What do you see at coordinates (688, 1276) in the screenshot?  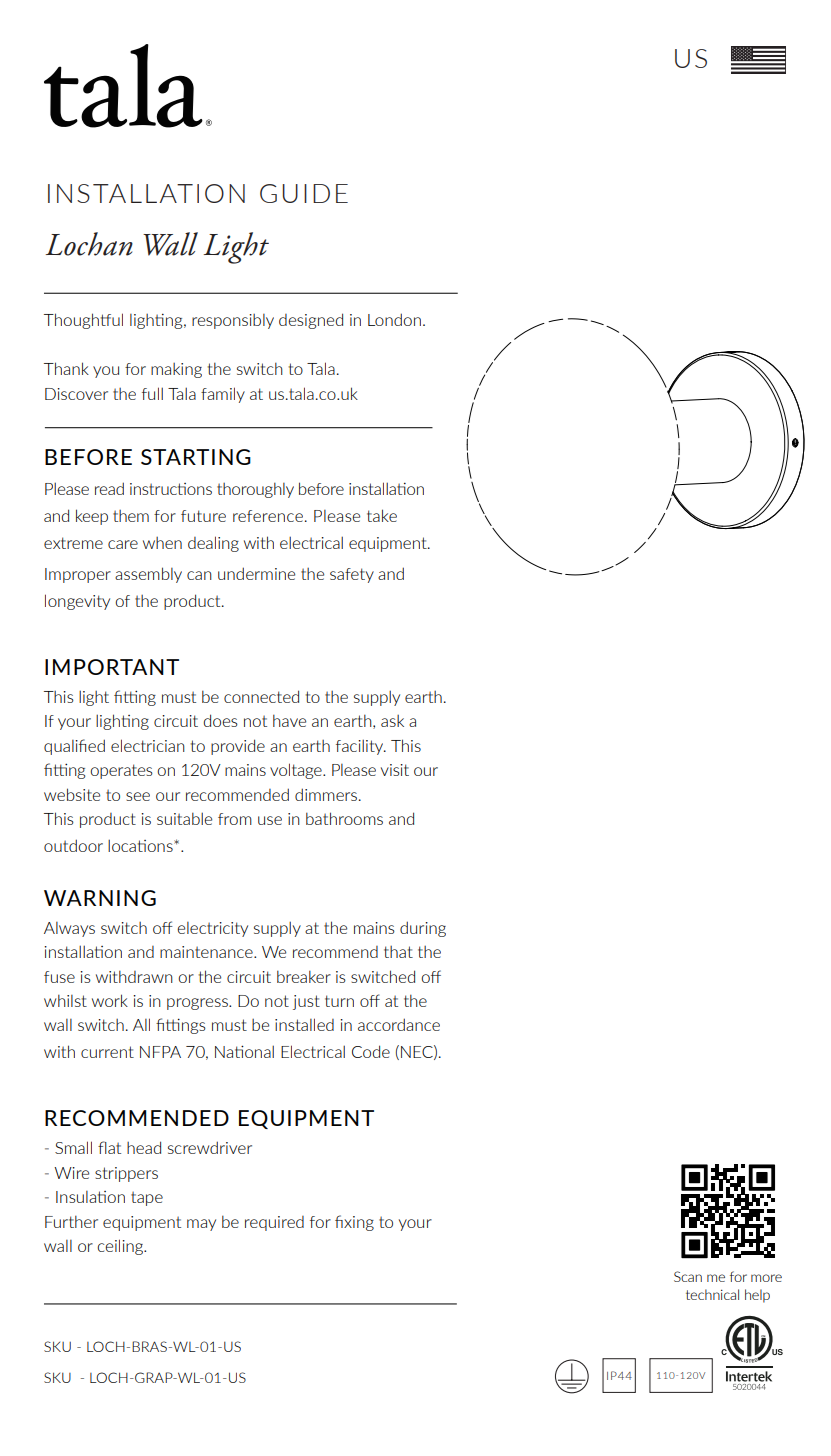 I see `Scan` at bounding box center [688, 1276].
